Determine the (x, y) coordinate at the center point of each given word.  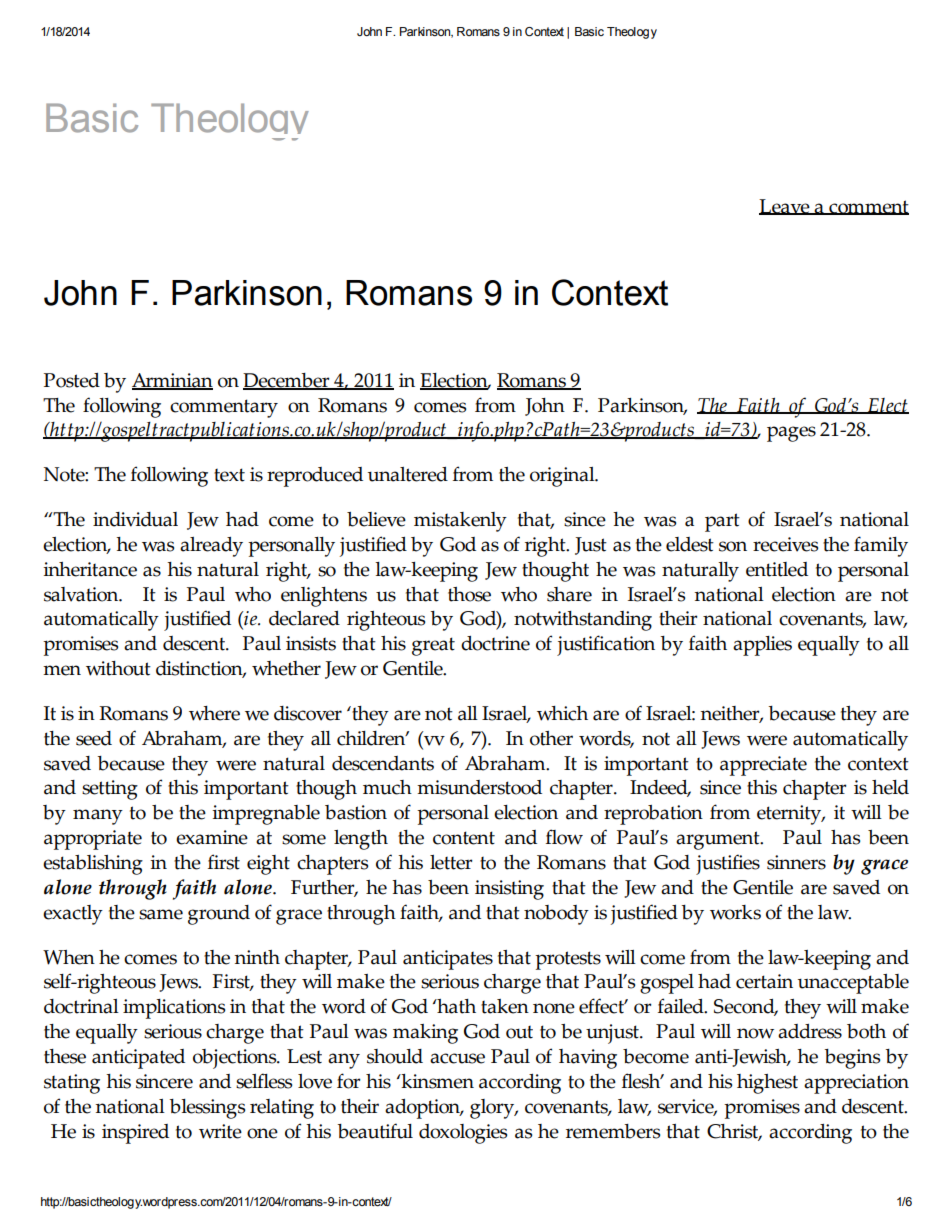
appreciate (763, 766)
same (161, 914)
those (469, 594)
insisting (509, 890)
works (735, 912)
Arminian (172, 381)
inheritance (90, 569)
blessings (207, 1109)
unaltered (408, 474)
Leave (785, 207)
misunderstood (479, 787)
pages (791, 434)
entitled (777, 569)
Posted (72, 380)
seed (94, 738)
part (722, 522)
